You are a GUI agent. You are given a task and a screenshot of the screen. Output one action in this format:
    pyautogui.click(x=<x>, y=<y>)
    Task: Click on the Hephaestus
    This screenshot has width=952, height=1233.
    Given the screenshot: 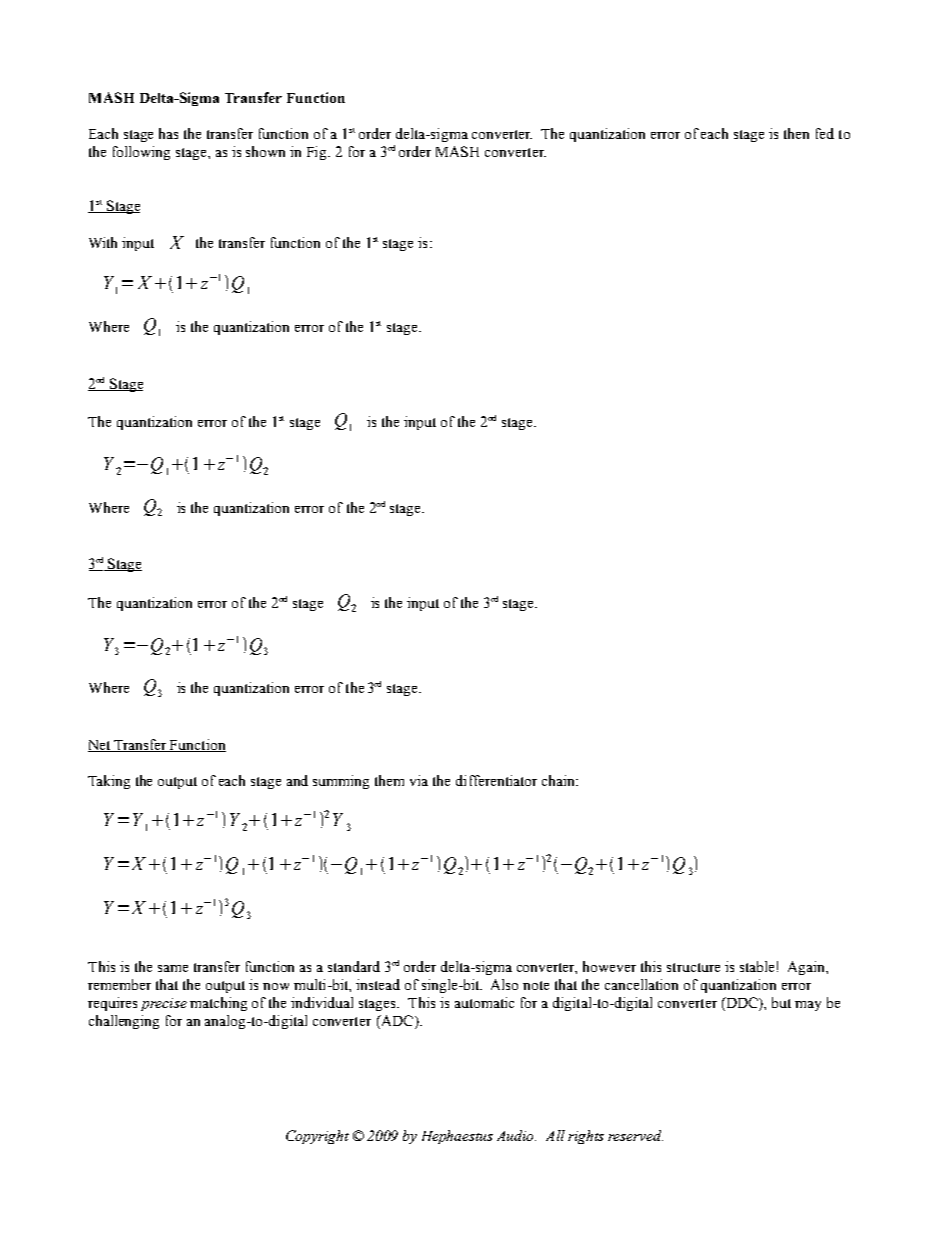 What is the action you would take?
    pyautogui.click(x=457, y=1137)
